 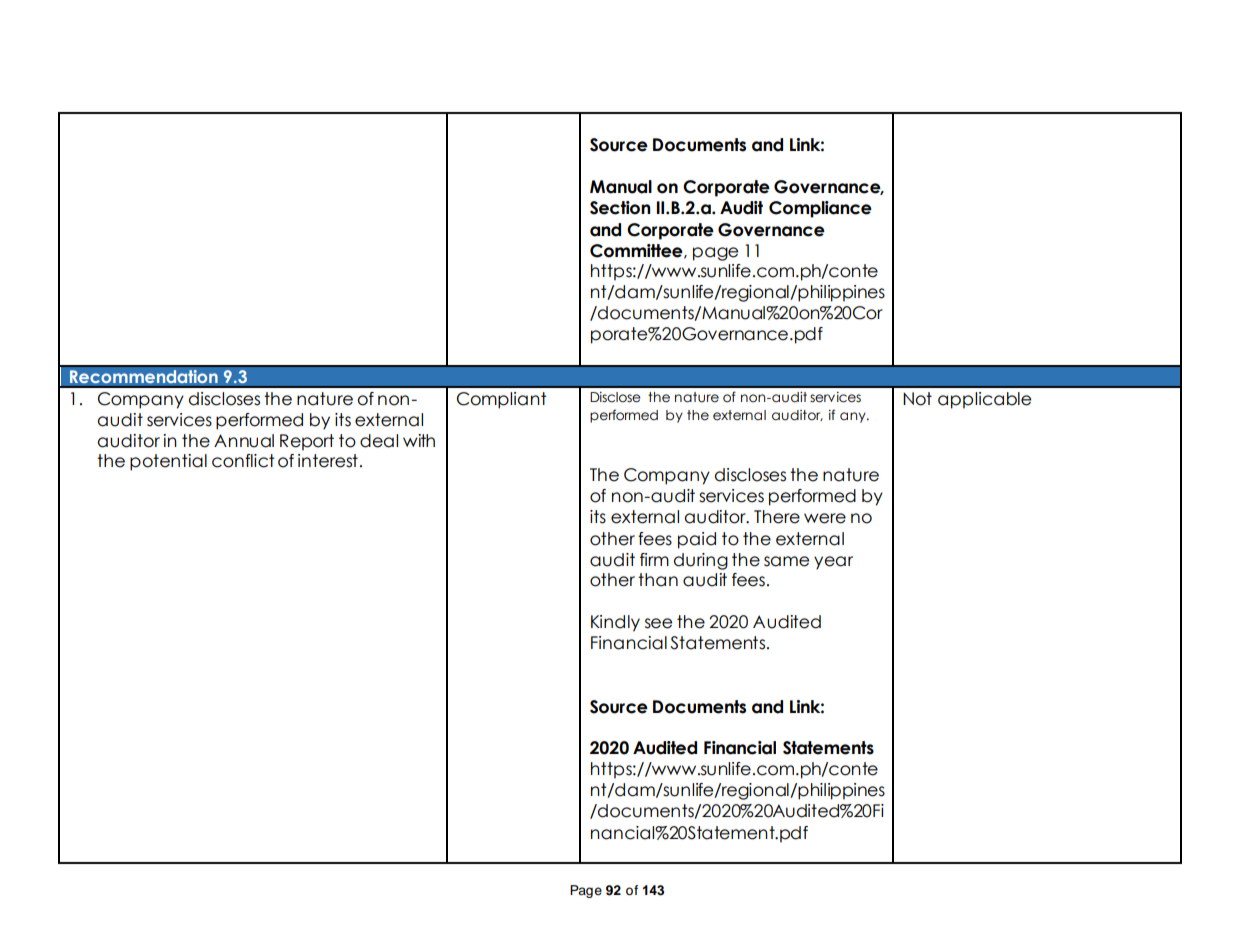 What do you see at coordinates (243, 461) in the screenshot?
I see `conflict` at bounding box center [243, 461].
